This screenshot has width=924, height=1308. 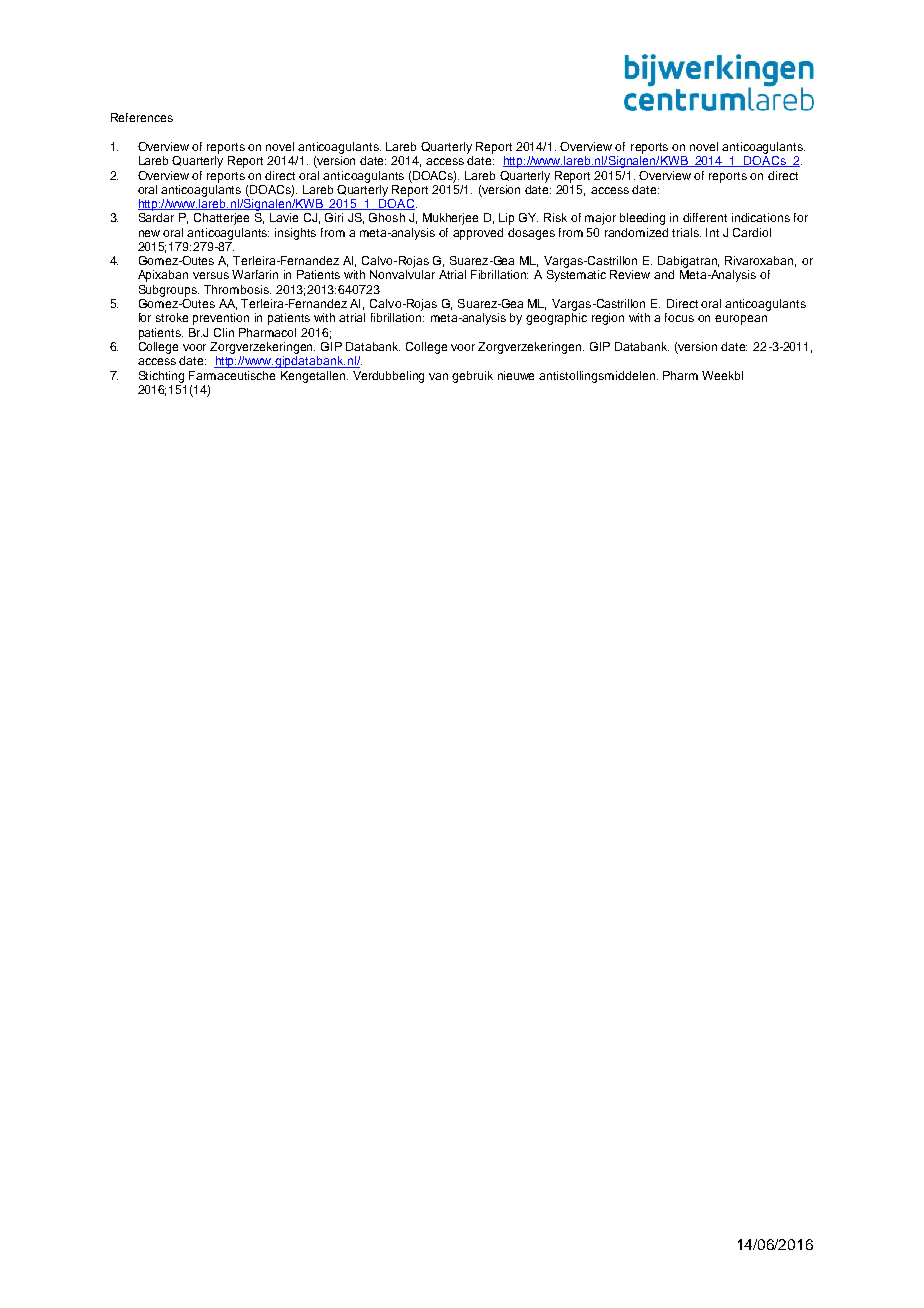 I want to click on van, so click(x=438, y=376).
